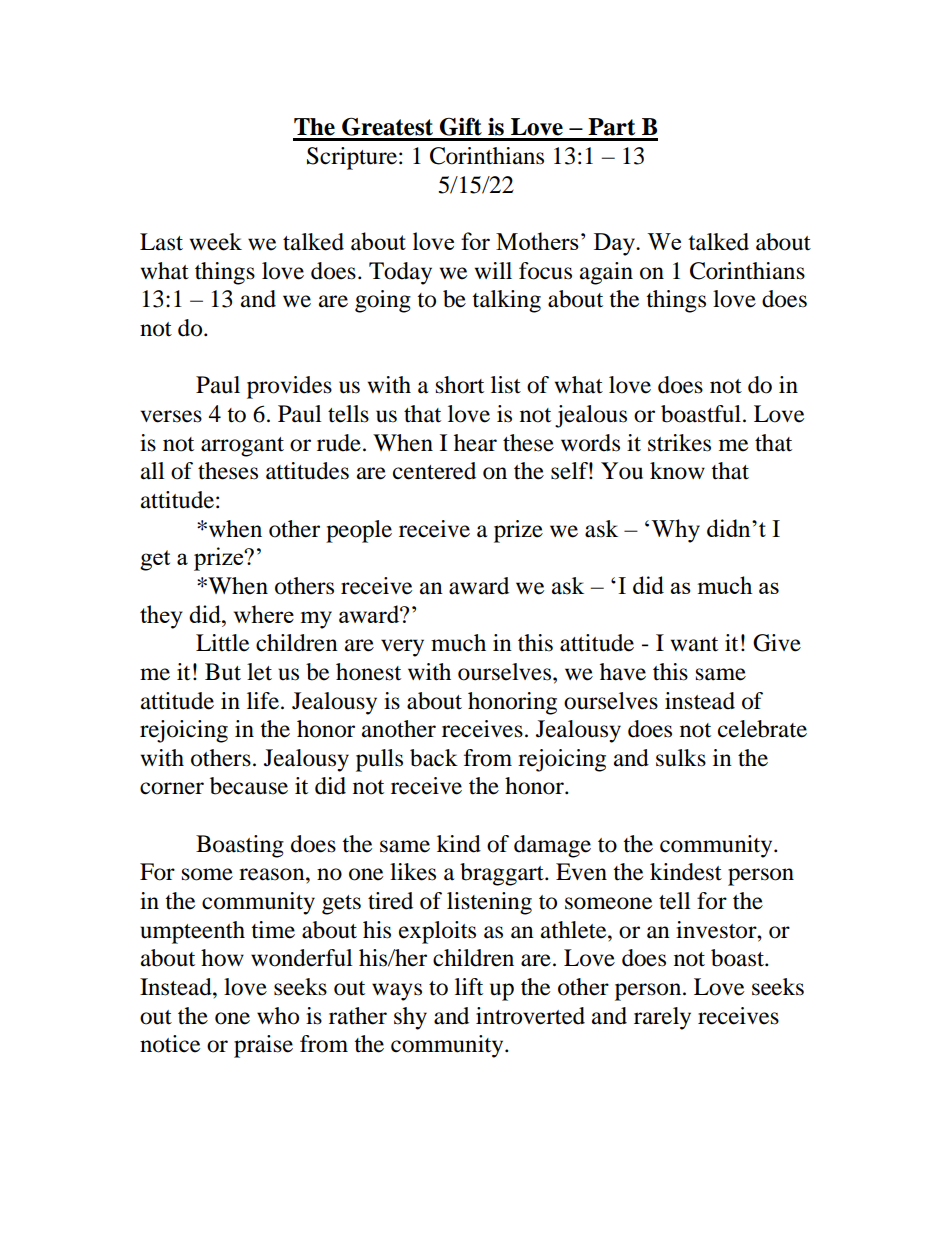 This document has width=952, height=1233. Describe the element at coordinates (679, 443) in the document. I see `strikes` at that location.
